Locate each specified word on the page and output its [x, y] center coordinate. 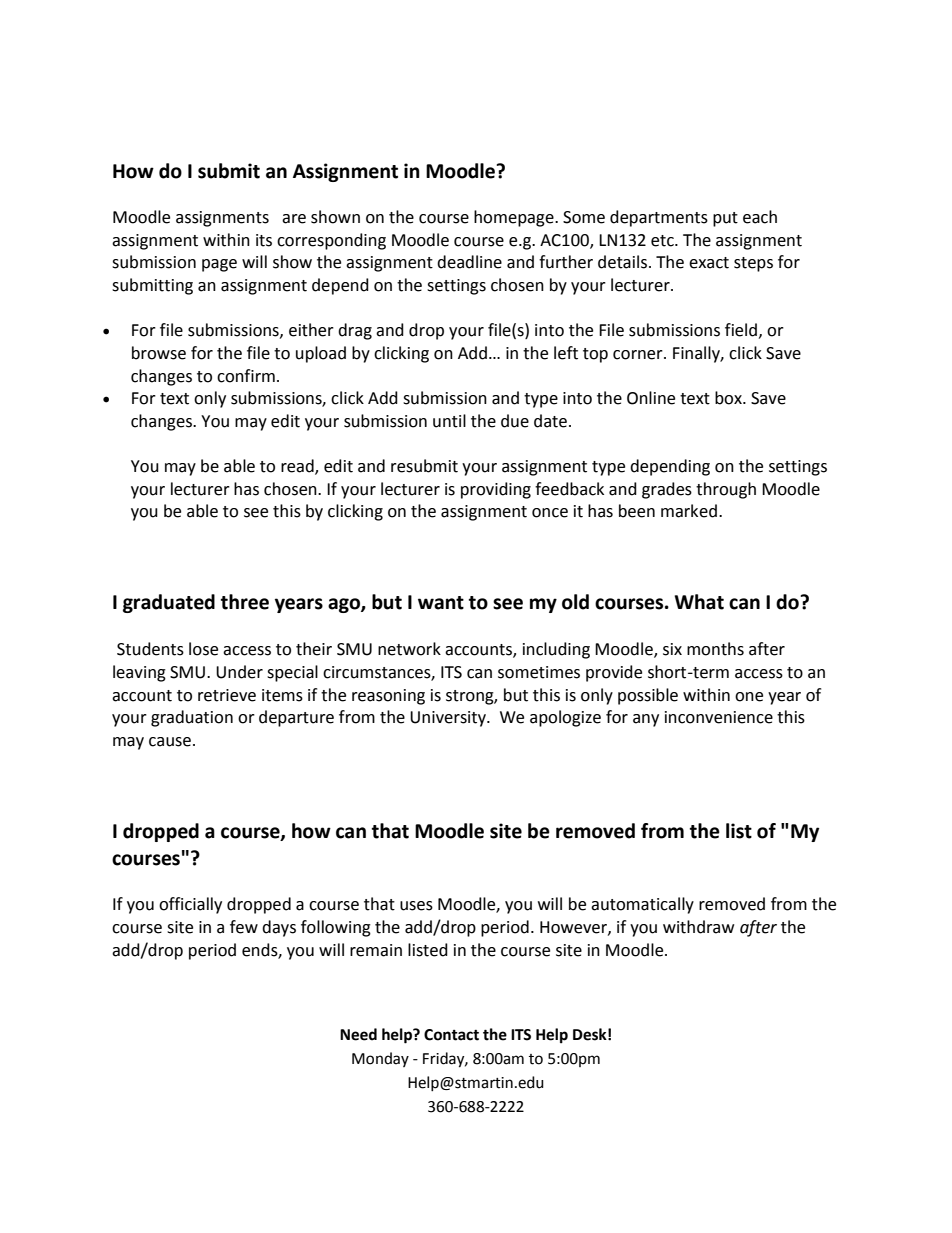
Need [358, 1034]
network [409, 649]
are [294, 219]
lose [203, 649]
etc [663, 241]
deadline [469, 262]
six [672, 649]
